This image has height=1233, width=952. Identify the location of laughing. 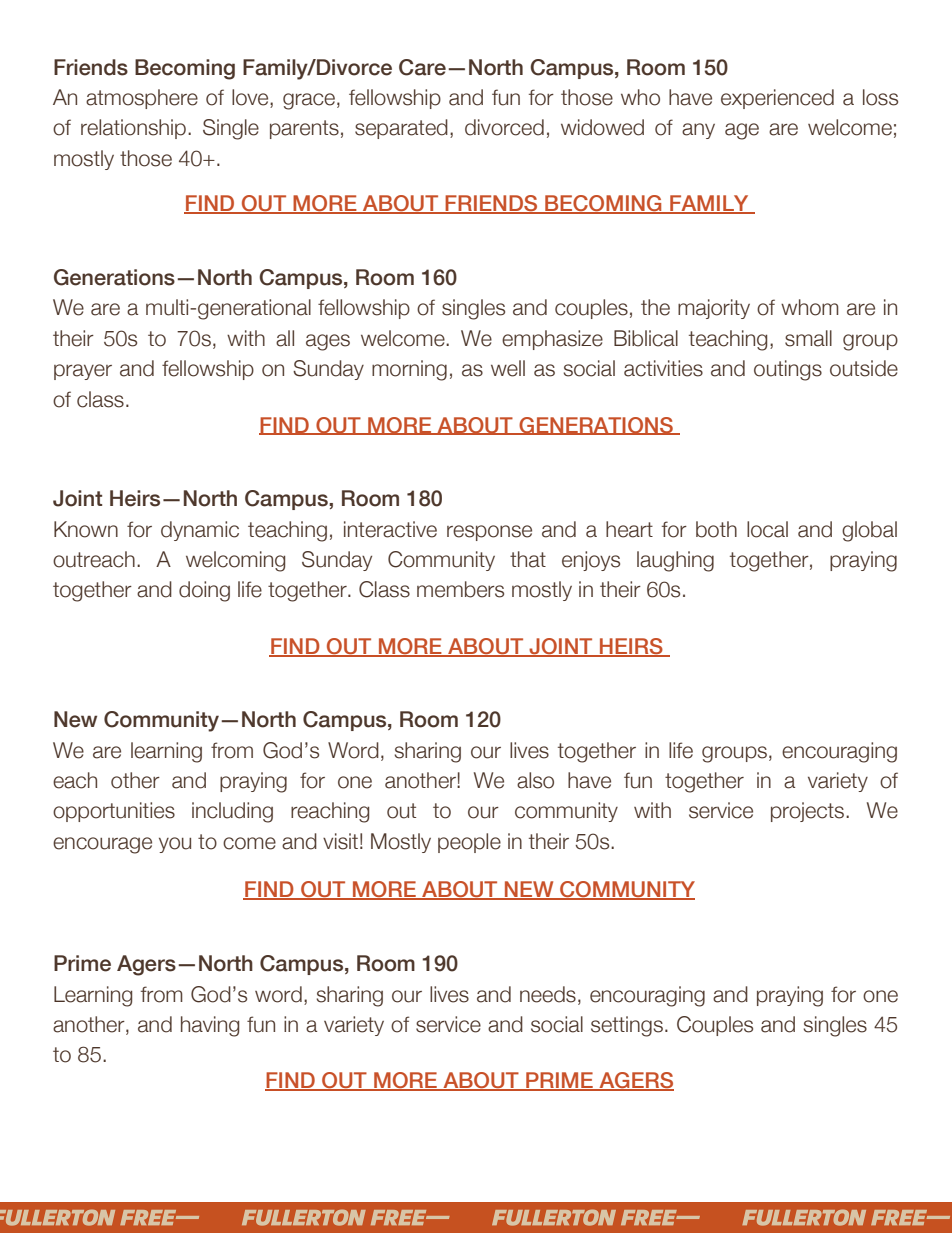
(675, 561).
